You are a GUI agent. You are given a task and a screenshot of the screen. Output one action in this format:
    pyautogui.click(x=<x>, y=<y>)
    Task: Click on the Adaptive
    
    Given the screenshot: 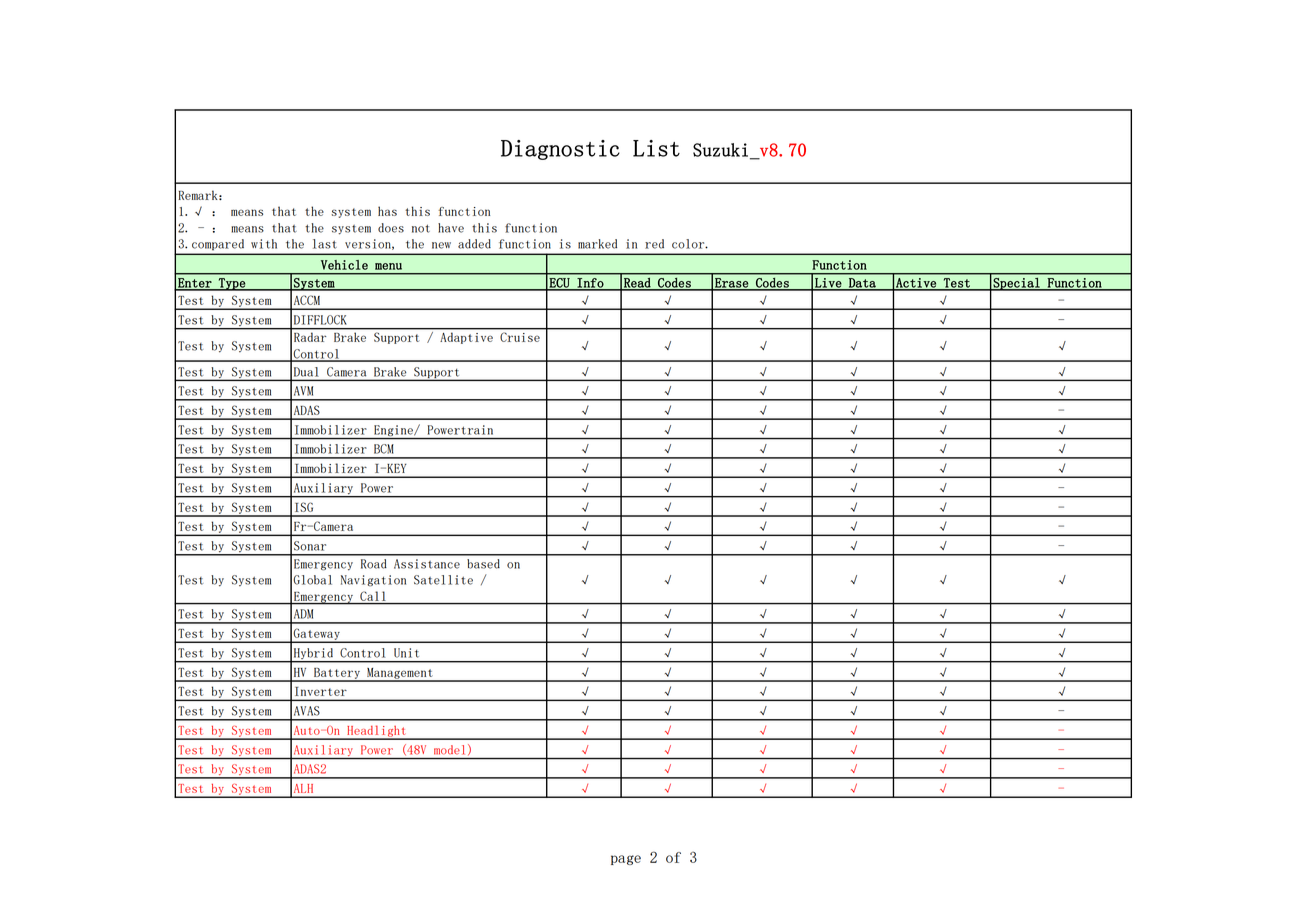 What is the action you would take?
    pyautogui.click(x=467, y=338)
